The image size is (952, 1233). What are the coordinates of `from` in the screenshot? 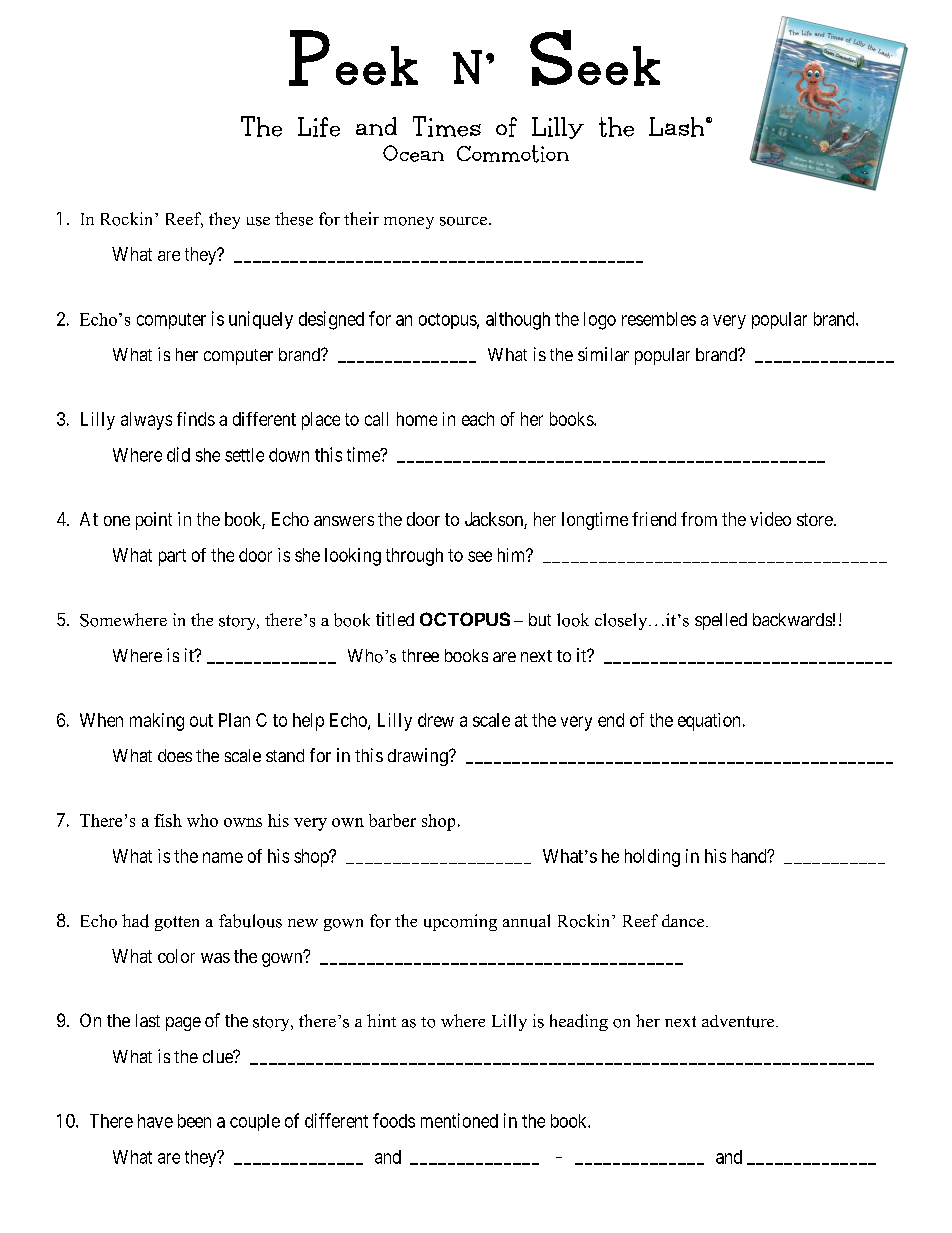 It's located at (699, 519).
